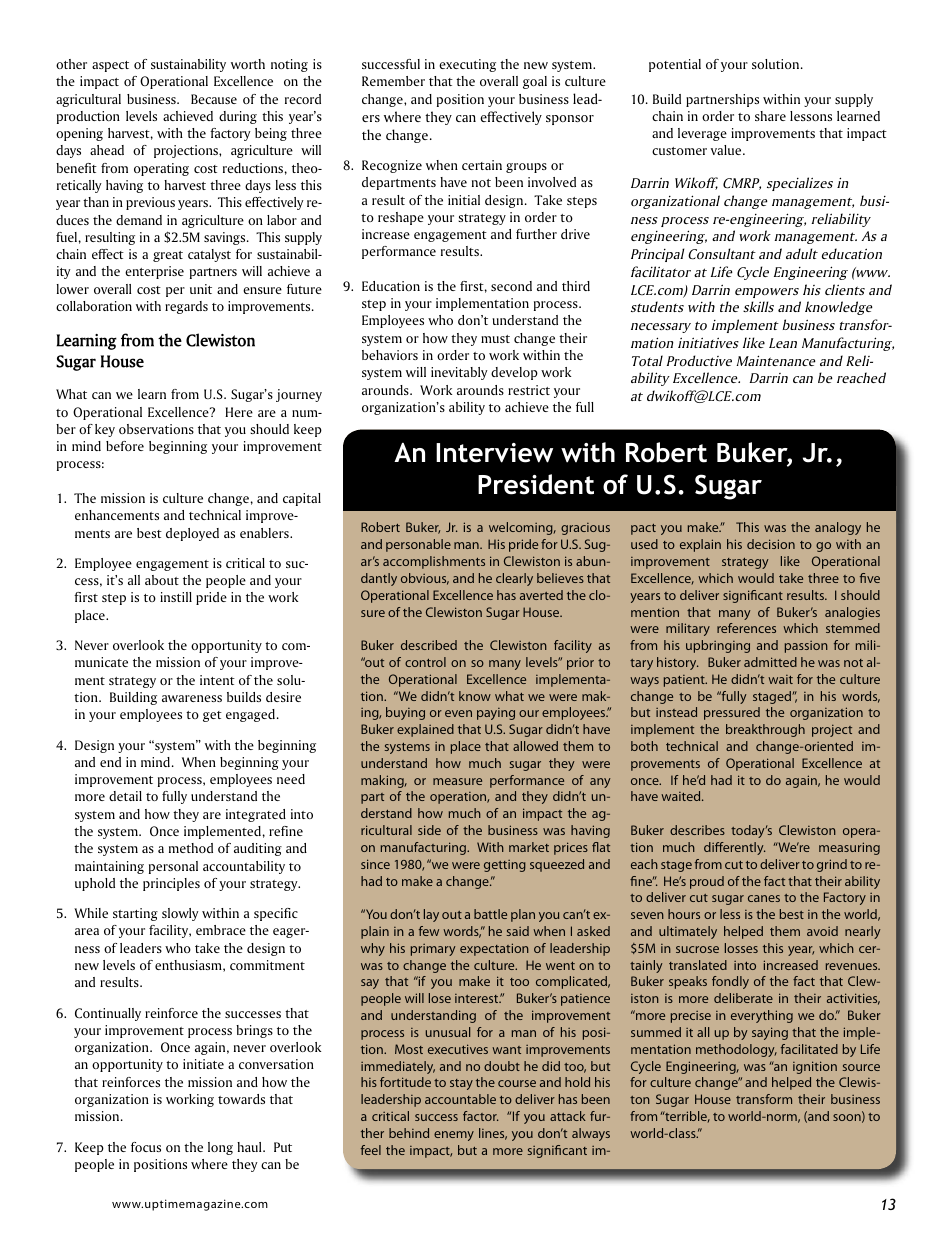 The image size is (952, 1233). Describe the element at coordinates (467, 65) in the screenshot. I see `executing` at that location.
